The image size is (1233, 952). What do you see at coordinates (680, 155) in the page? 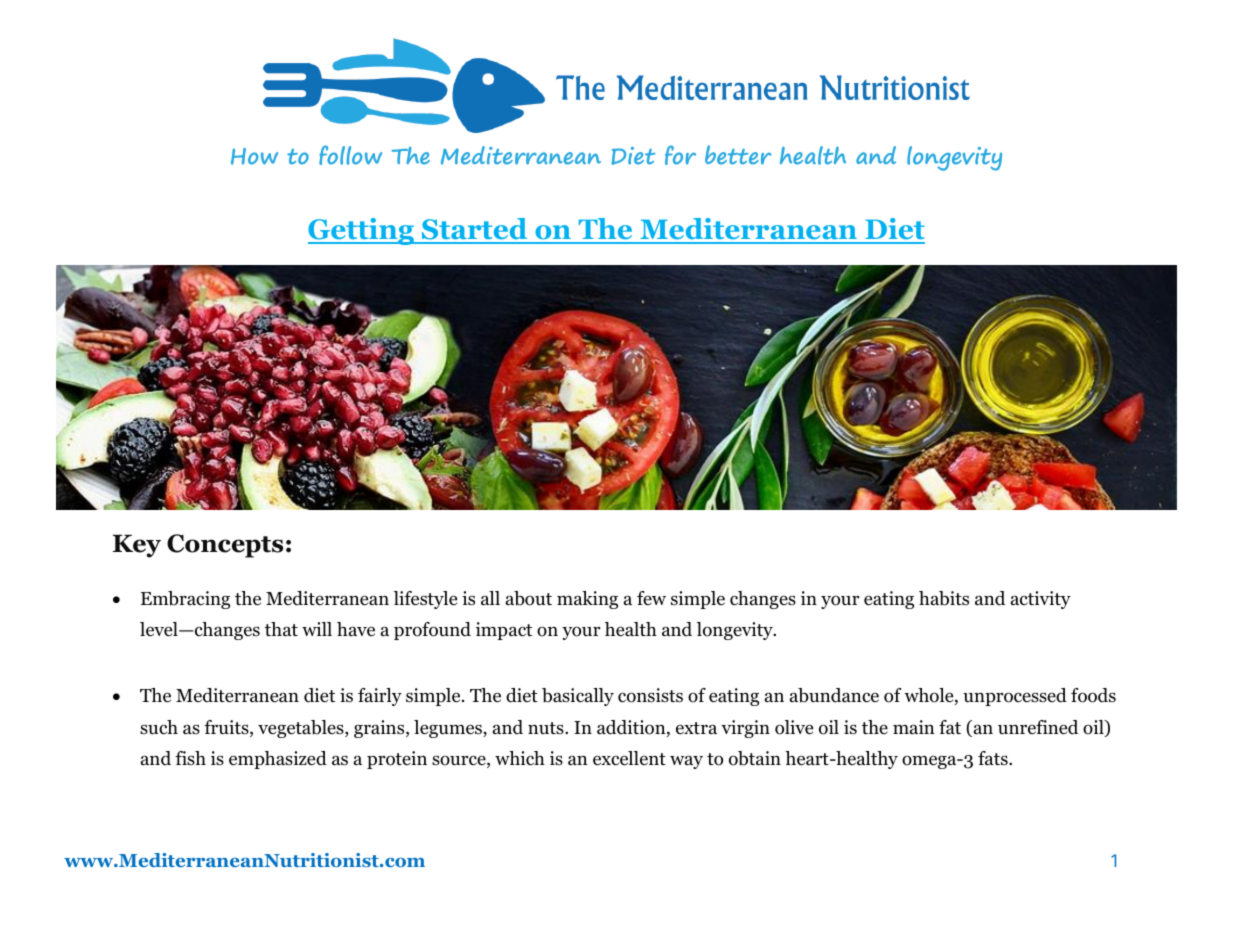
I see `for` at bounding box center [680, 155].
